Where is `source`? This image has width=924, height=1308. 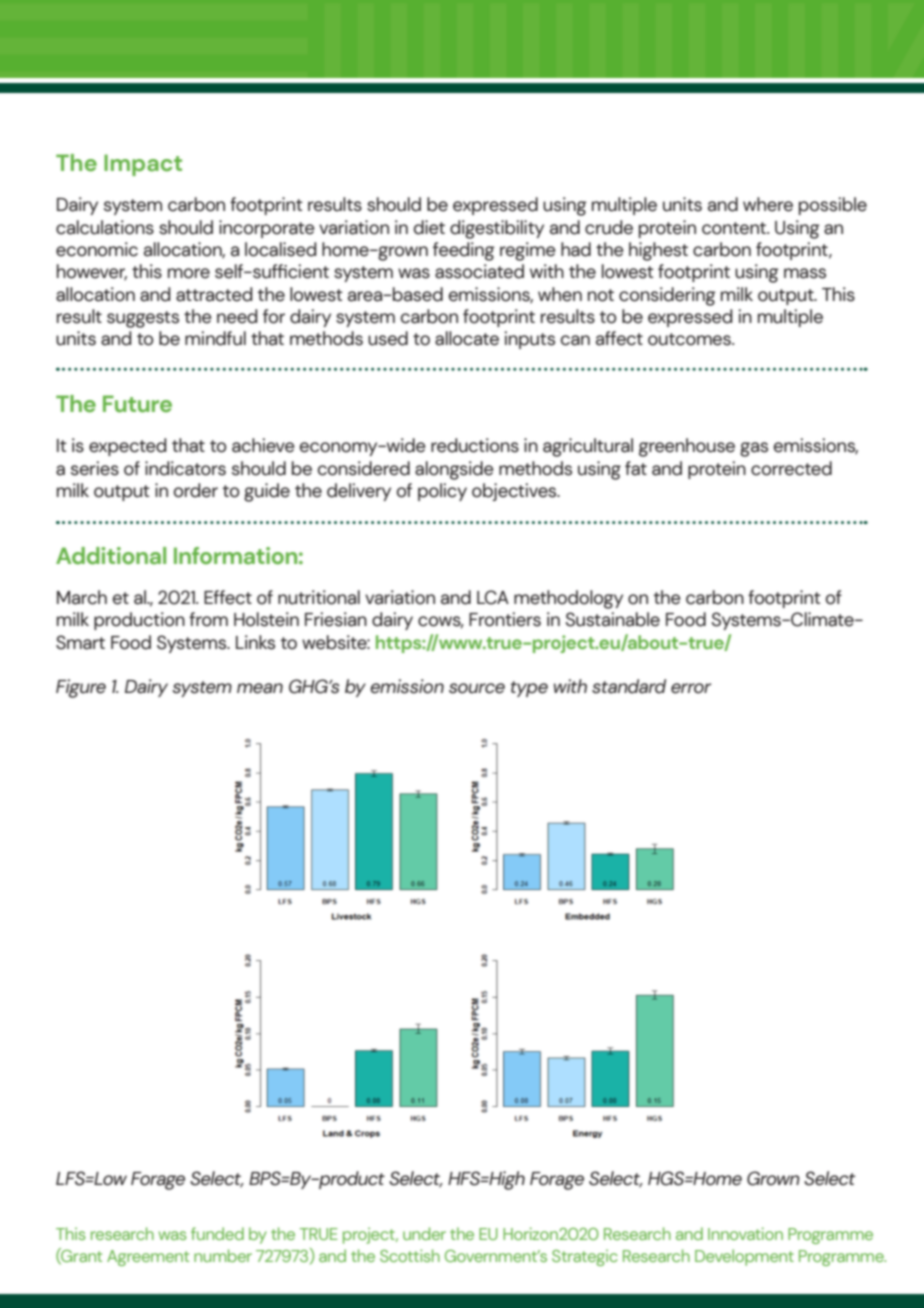 source is located at coordinates (477, 688).
